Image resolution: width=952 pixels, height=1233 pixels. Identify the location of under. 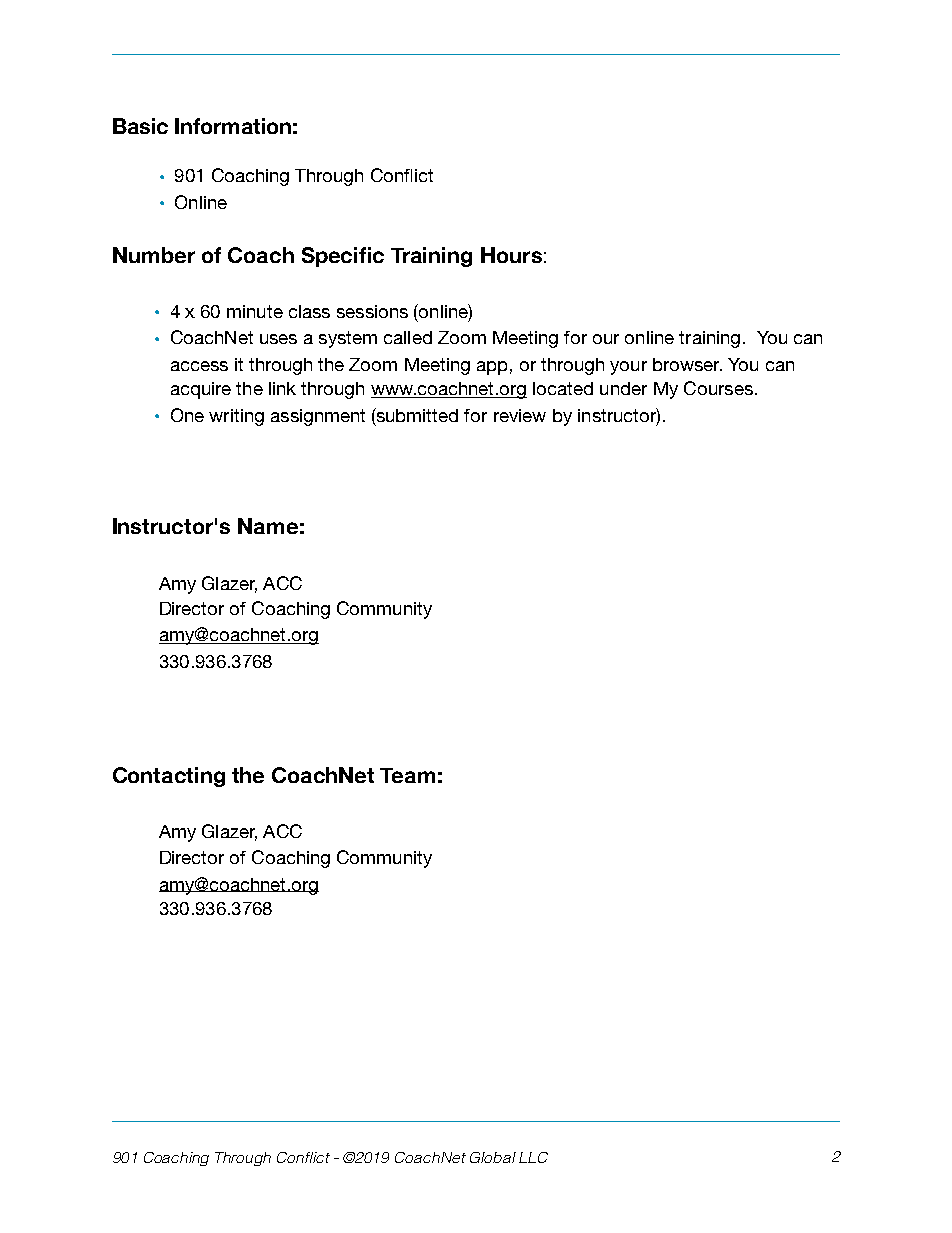
(623, 388).
